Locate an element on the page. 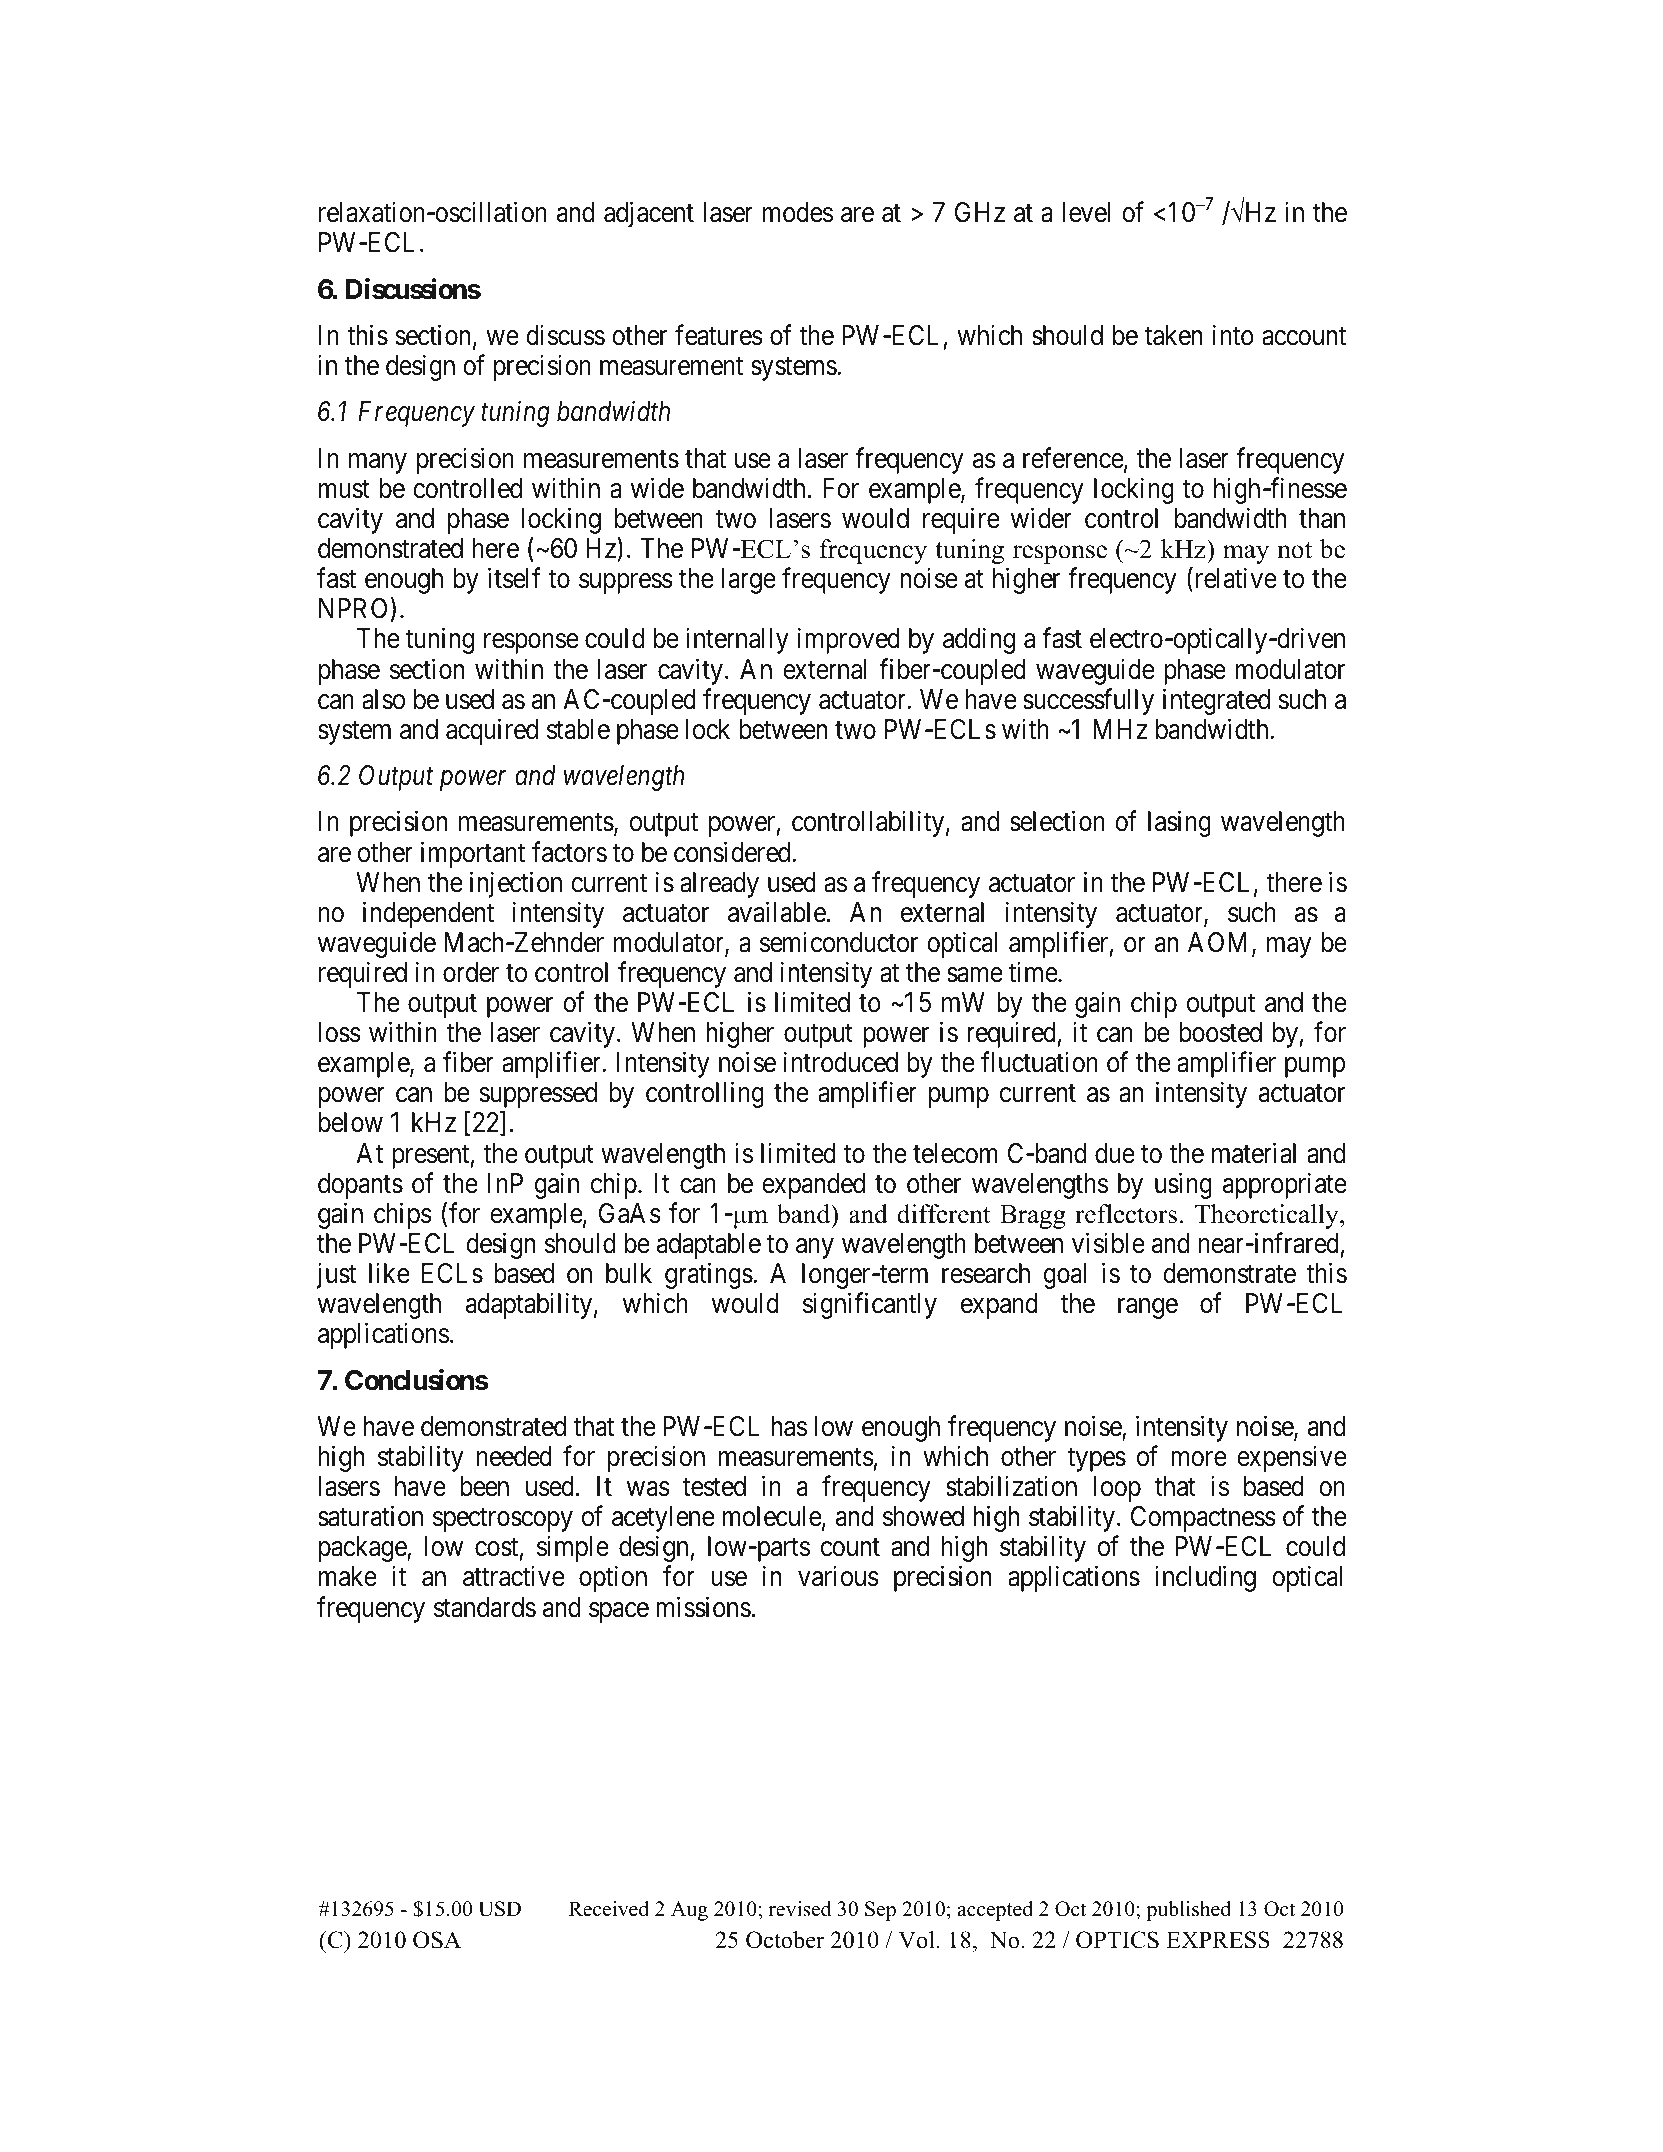  considered is located at coordinates (733, 852).
